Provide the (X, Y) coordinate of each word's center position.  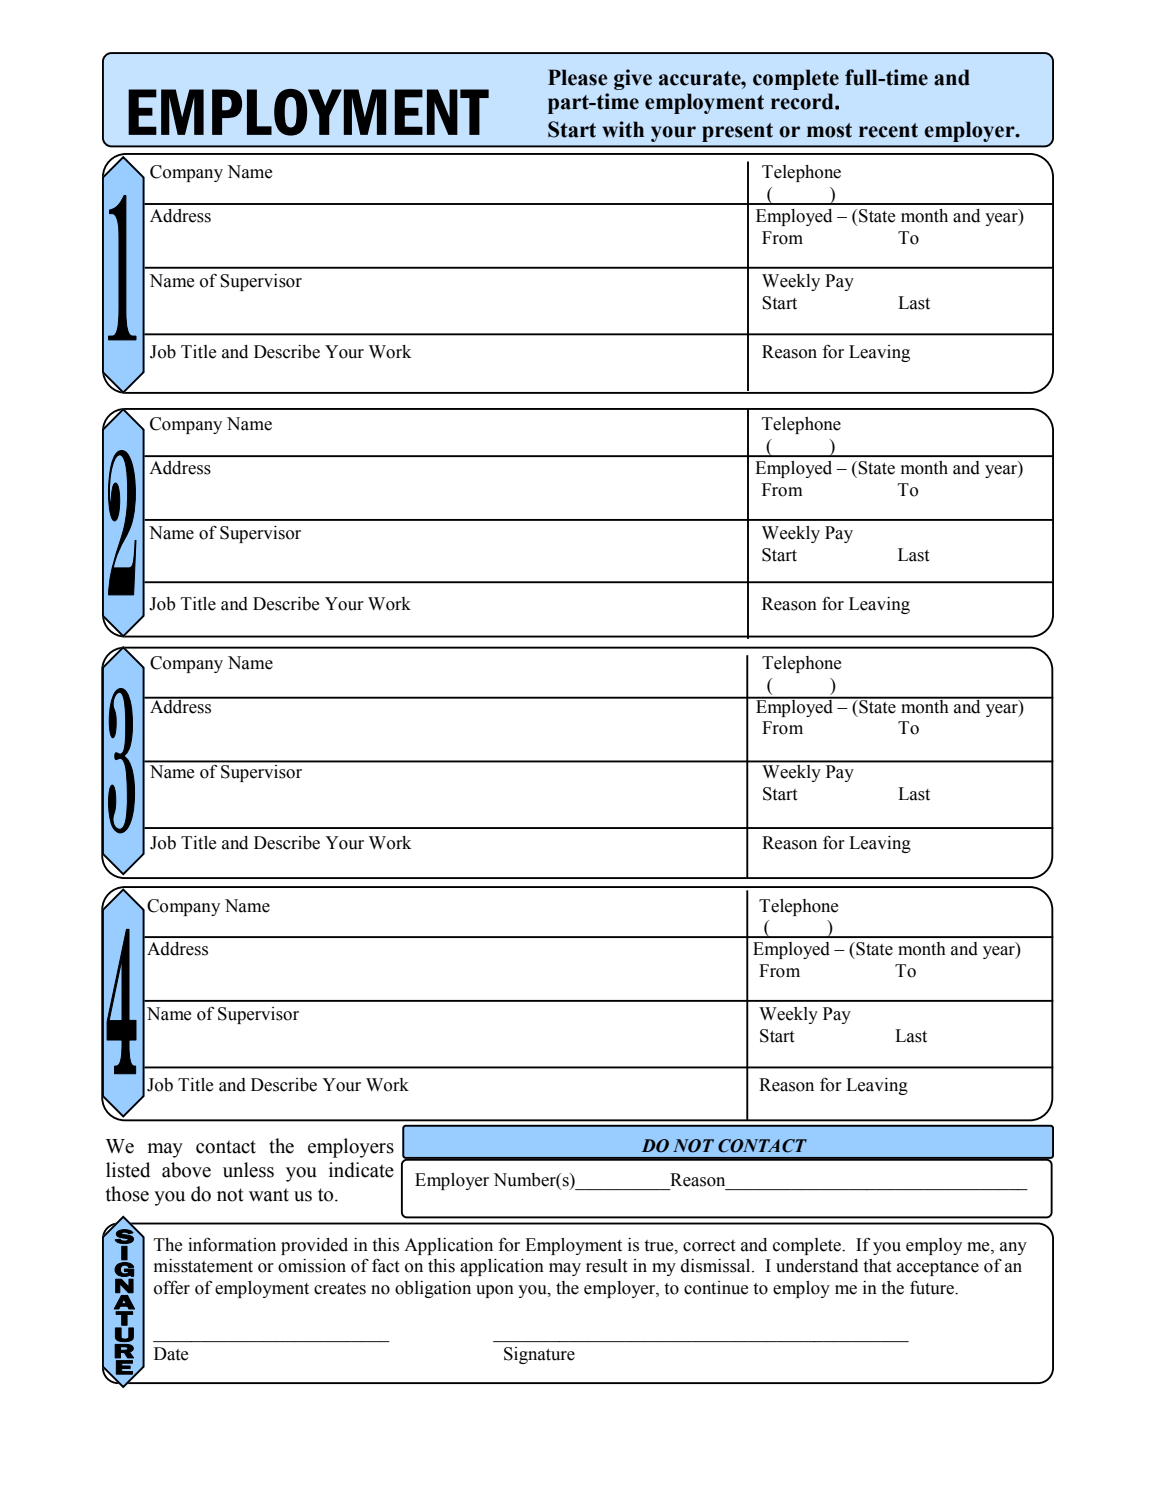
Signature (539, 1355)
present (737, 132)
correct (709, 1246)
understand (817, 1266)
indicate (361, 1170)
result (607, 1266)
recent (888, 130)
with (623, 129)
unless (248, 1170)
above (186, 1170)
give (633, 79)
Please (578, 77)
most (829, 130)
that (877, 1266)
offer (172, 1287)
